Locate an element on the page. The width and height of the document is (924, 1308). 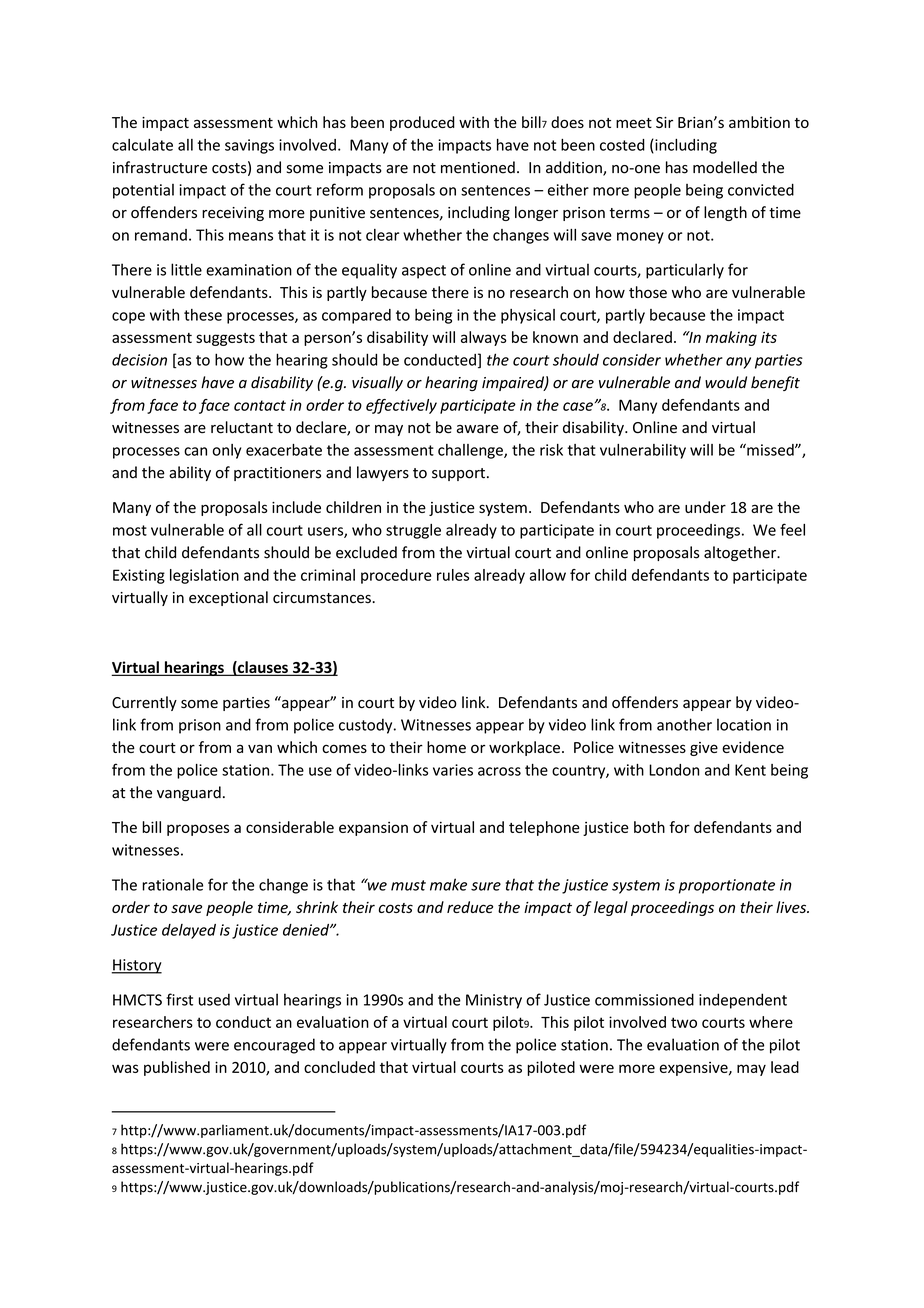
varies is located at coordinates (453, 770).
